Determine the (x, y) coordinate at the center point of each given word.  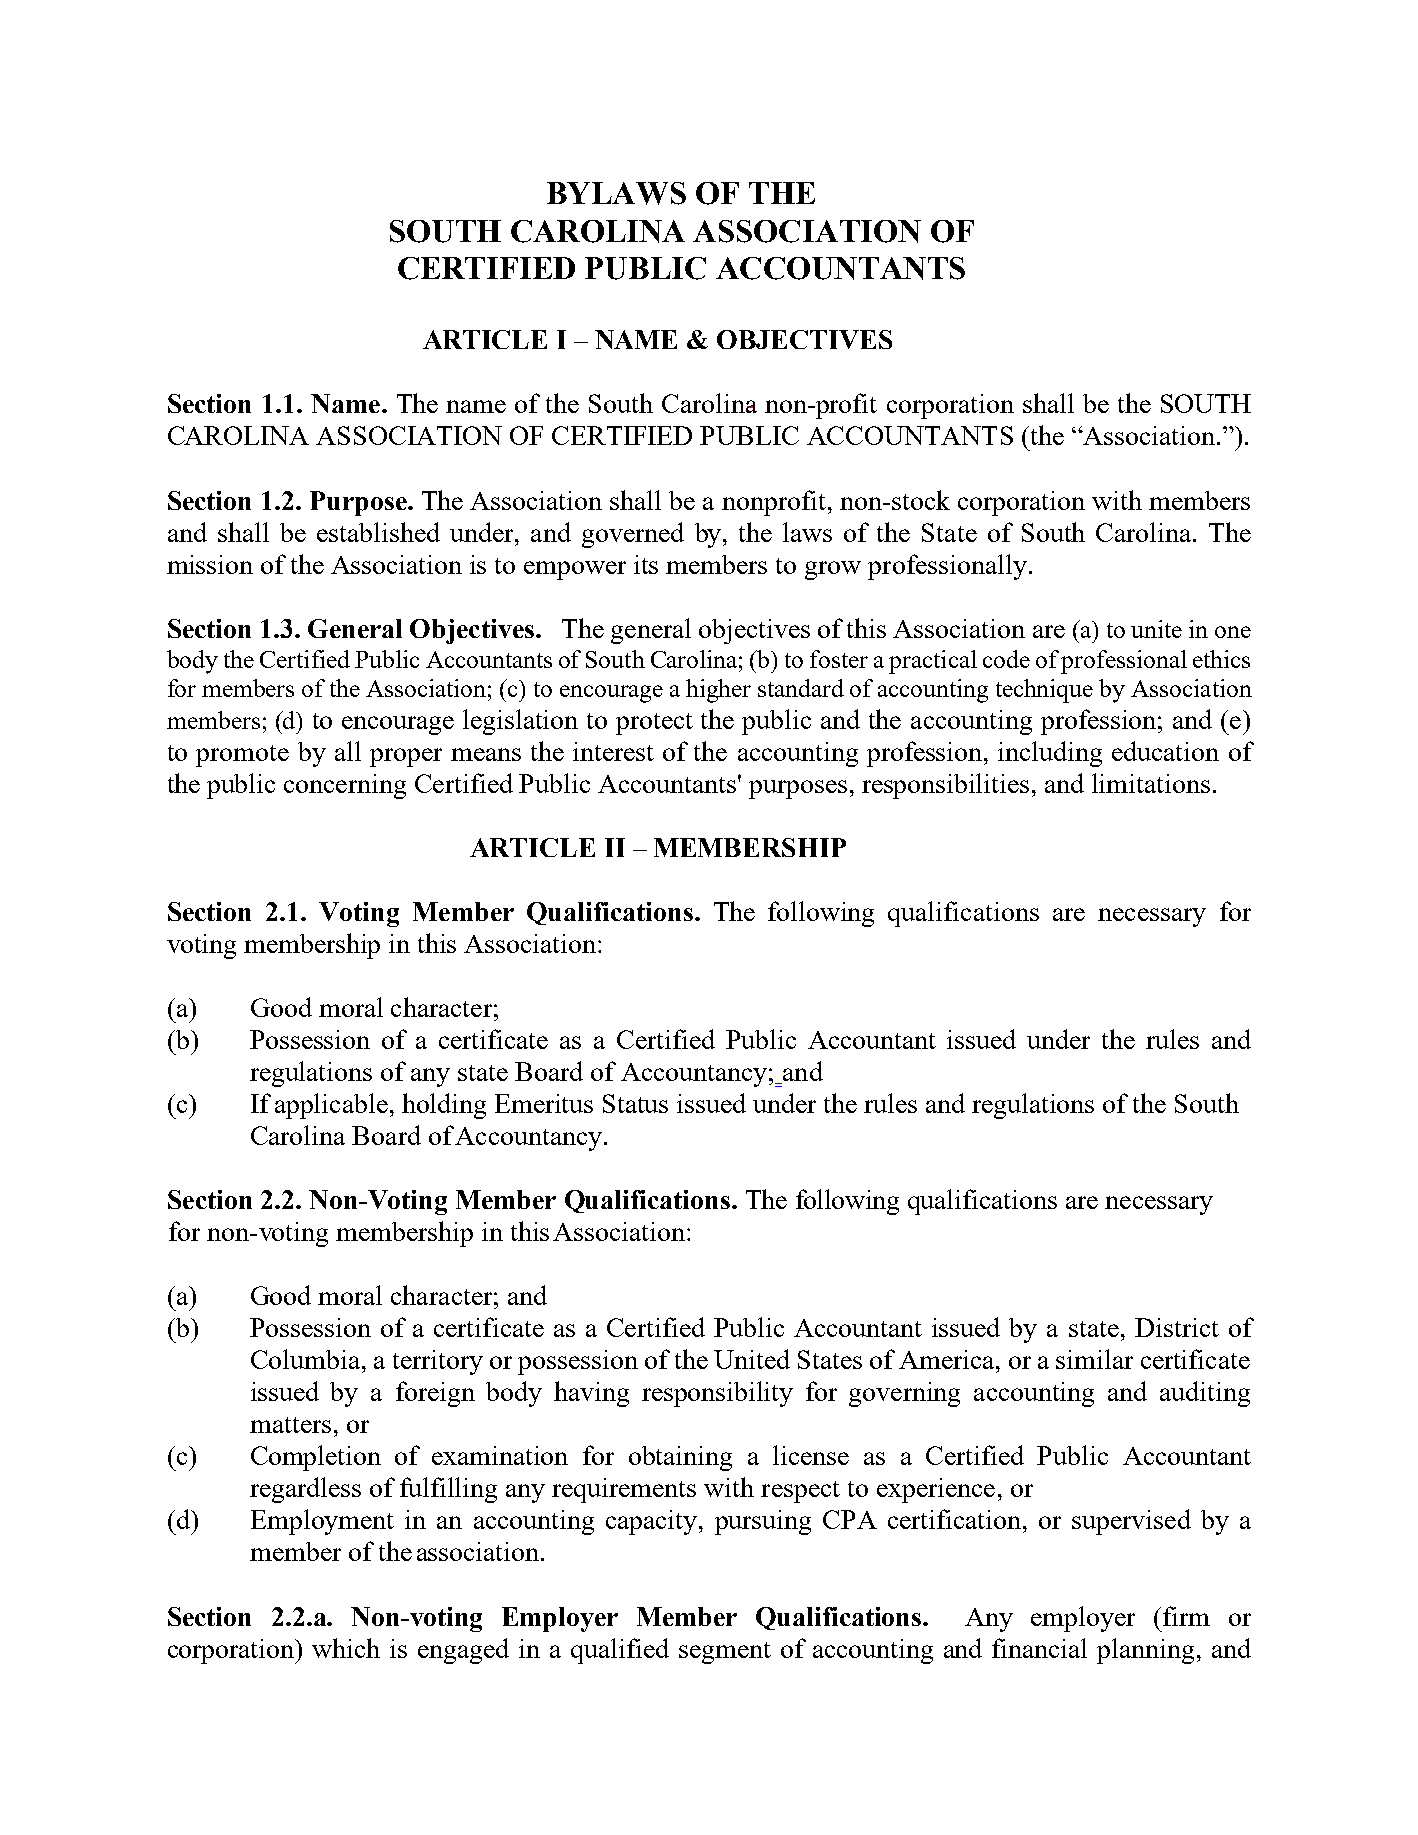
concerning (345, 786)
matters (290, 1425)
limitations (1151, 783)
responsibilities (945, 786)
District (1177, 1327)
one (1233, 632)
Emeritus (544, 1103)
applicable (333, 1106)
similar (1094, 1359)
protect (654, 724)
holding (444, 1106)
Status (635, 1103)
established (378, 532)
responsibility (717, 1394)
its (646, 564)
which (346, 1648)
